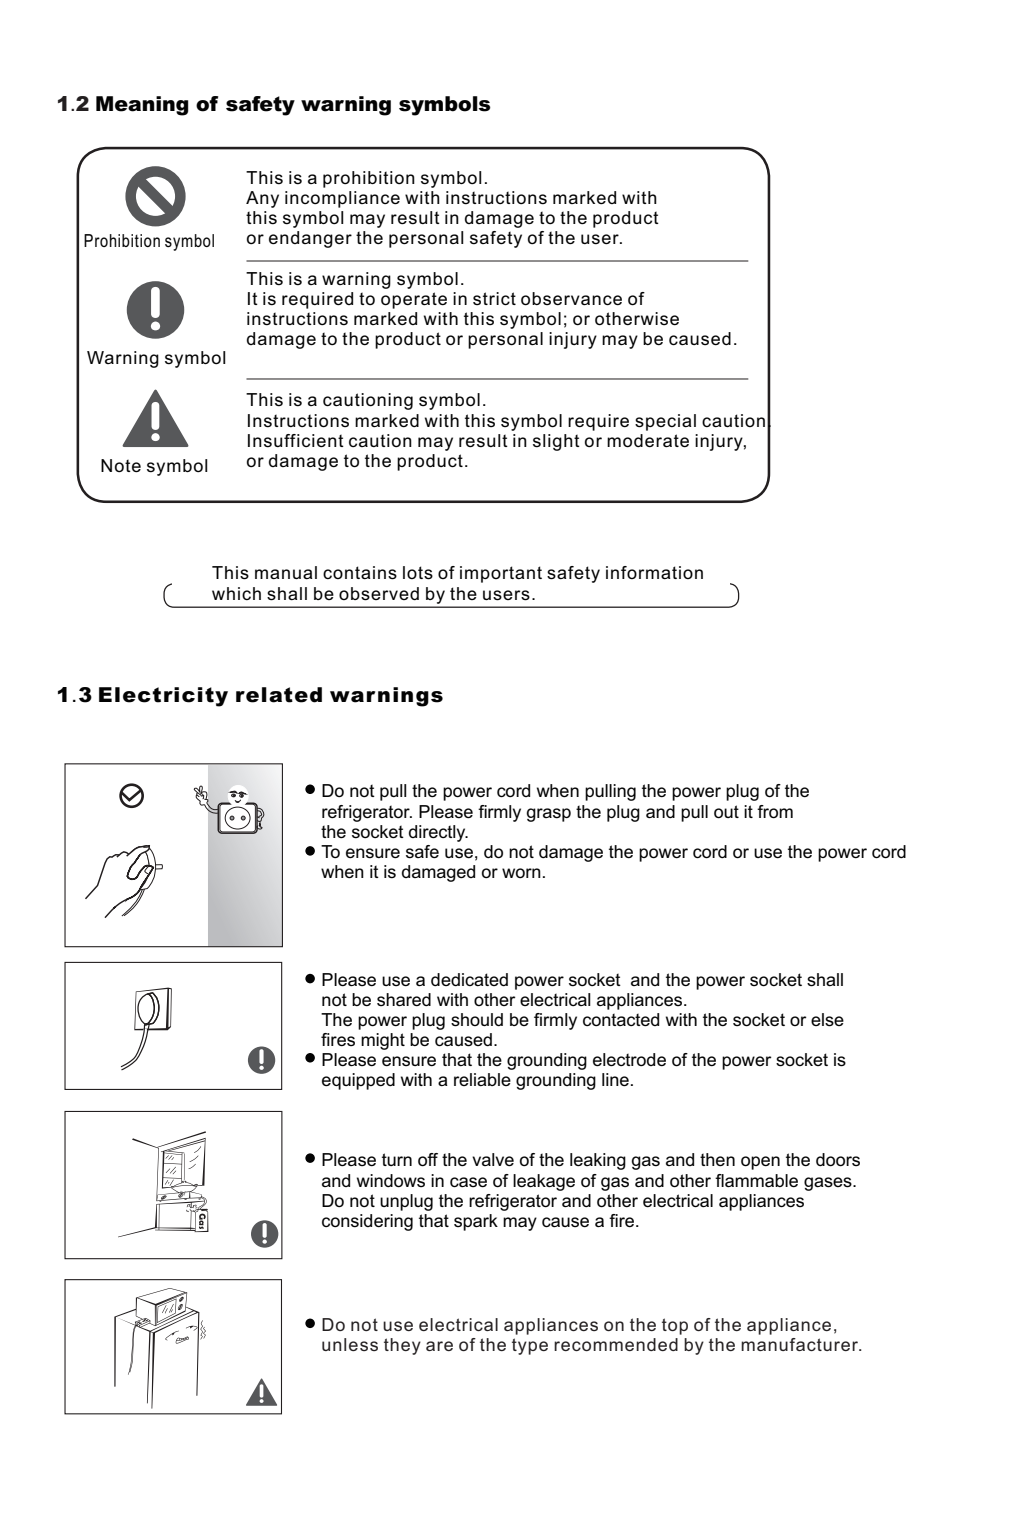 This screenshot has height=1531, width=1021. What do you see at coordinates (556, 442) in the screenshot?
I see `slight` at bounding box center [556, 442].
